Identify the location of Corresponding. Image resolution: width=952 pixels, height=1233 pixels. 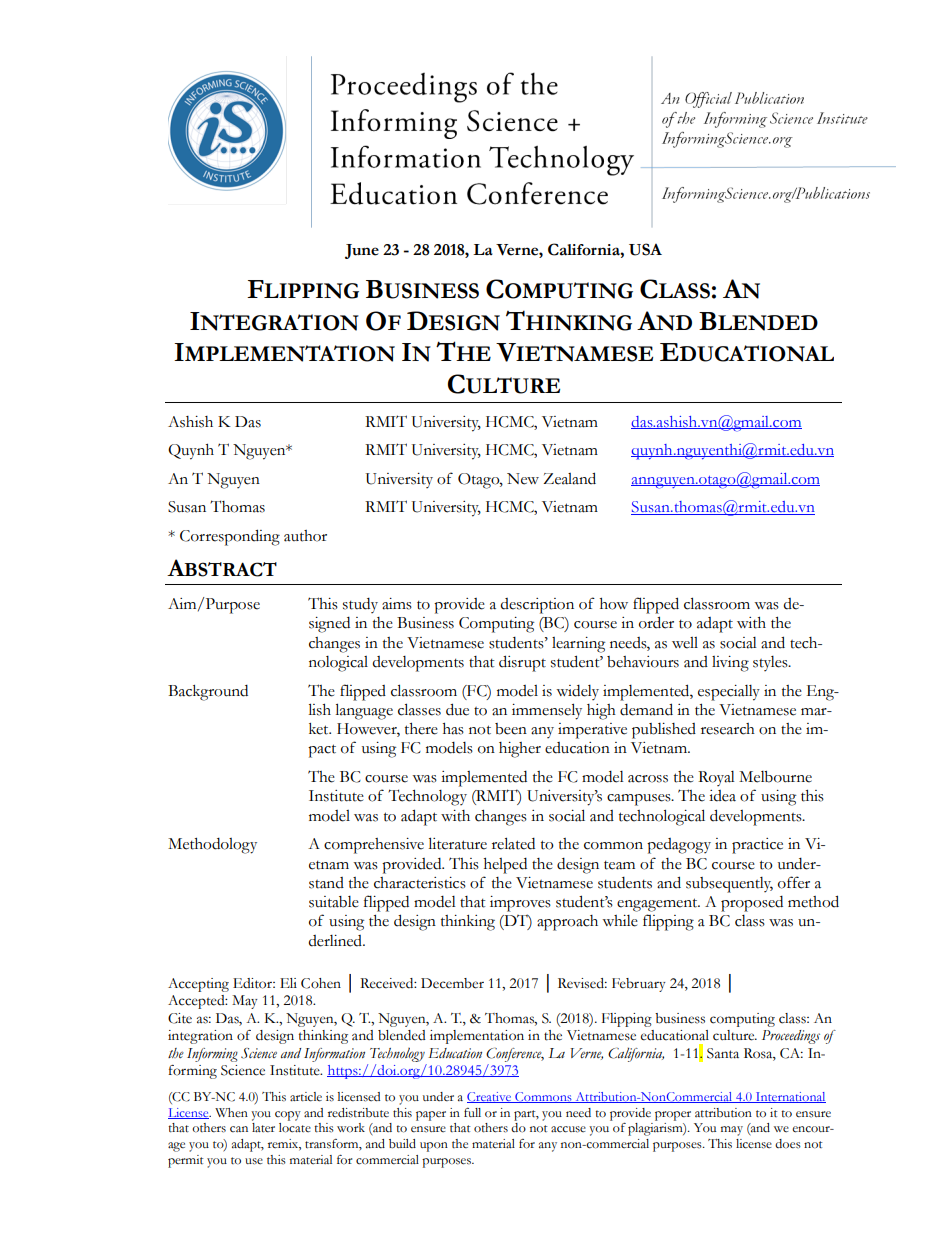
(230, 537).
